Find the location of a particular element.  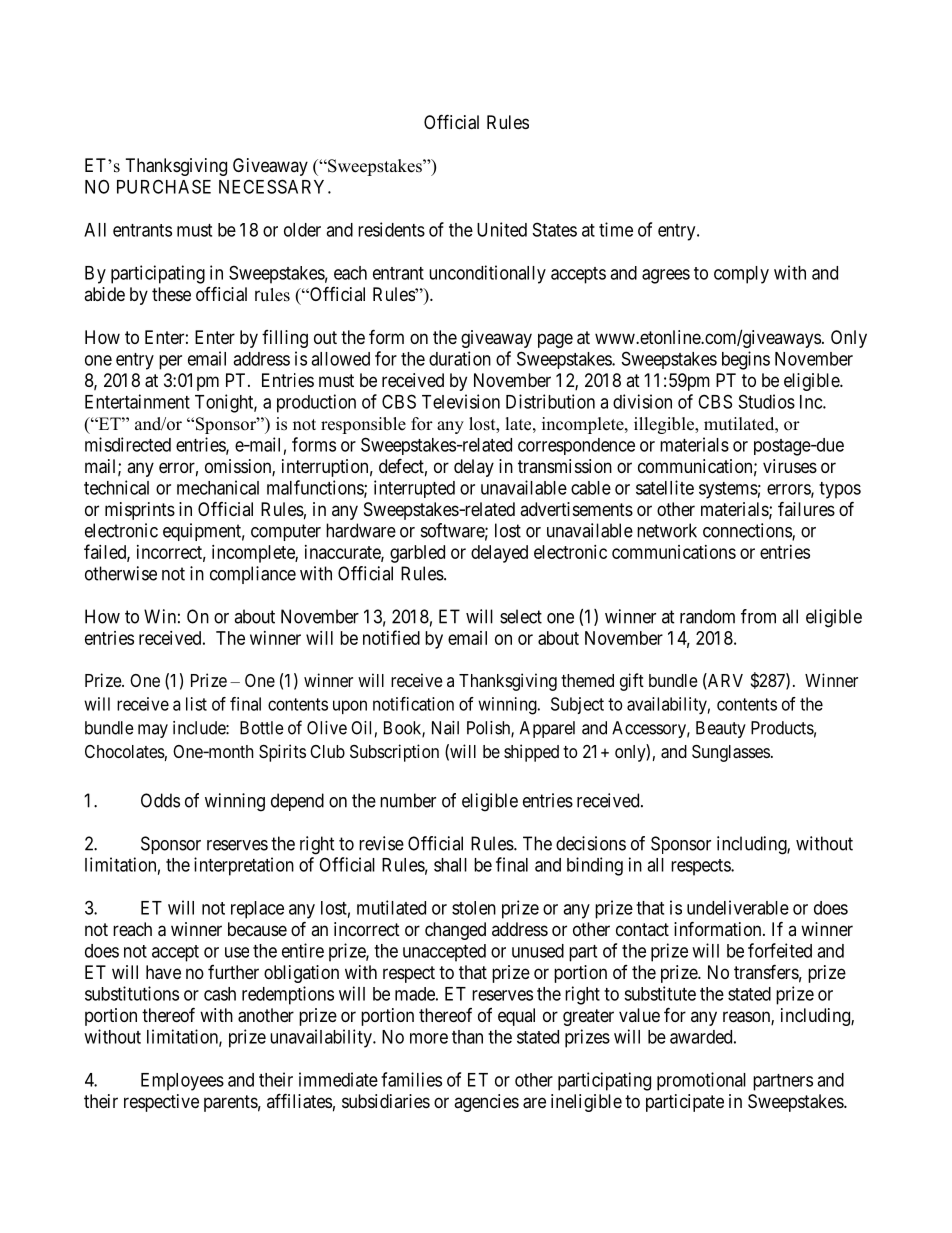

misdirected is located at coordinates (128, 444).
